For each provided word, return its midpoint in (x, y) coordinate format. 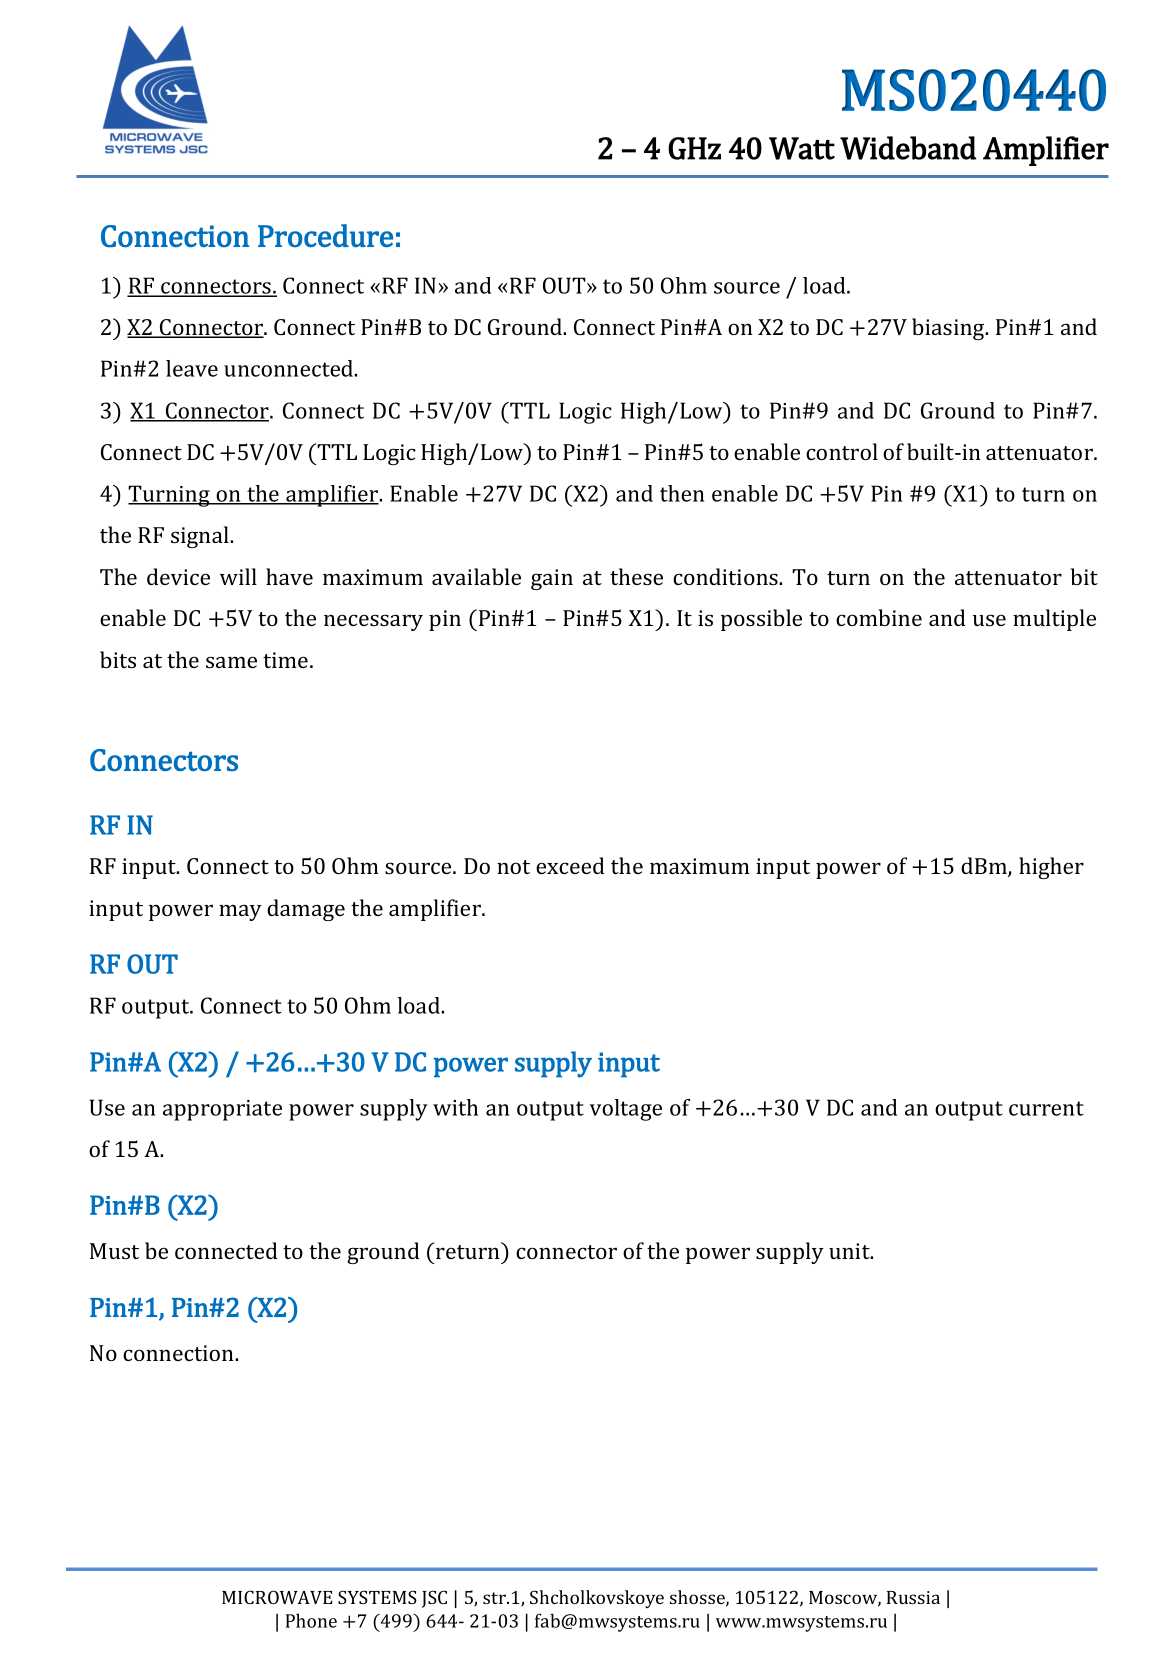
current (1046, 1108)
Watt (802, 148)
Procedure (325, 236)
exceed (570, 865)
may (240, 912)
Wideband (908, 148)
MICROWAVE (277, 1597)
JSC (434, 1599)
